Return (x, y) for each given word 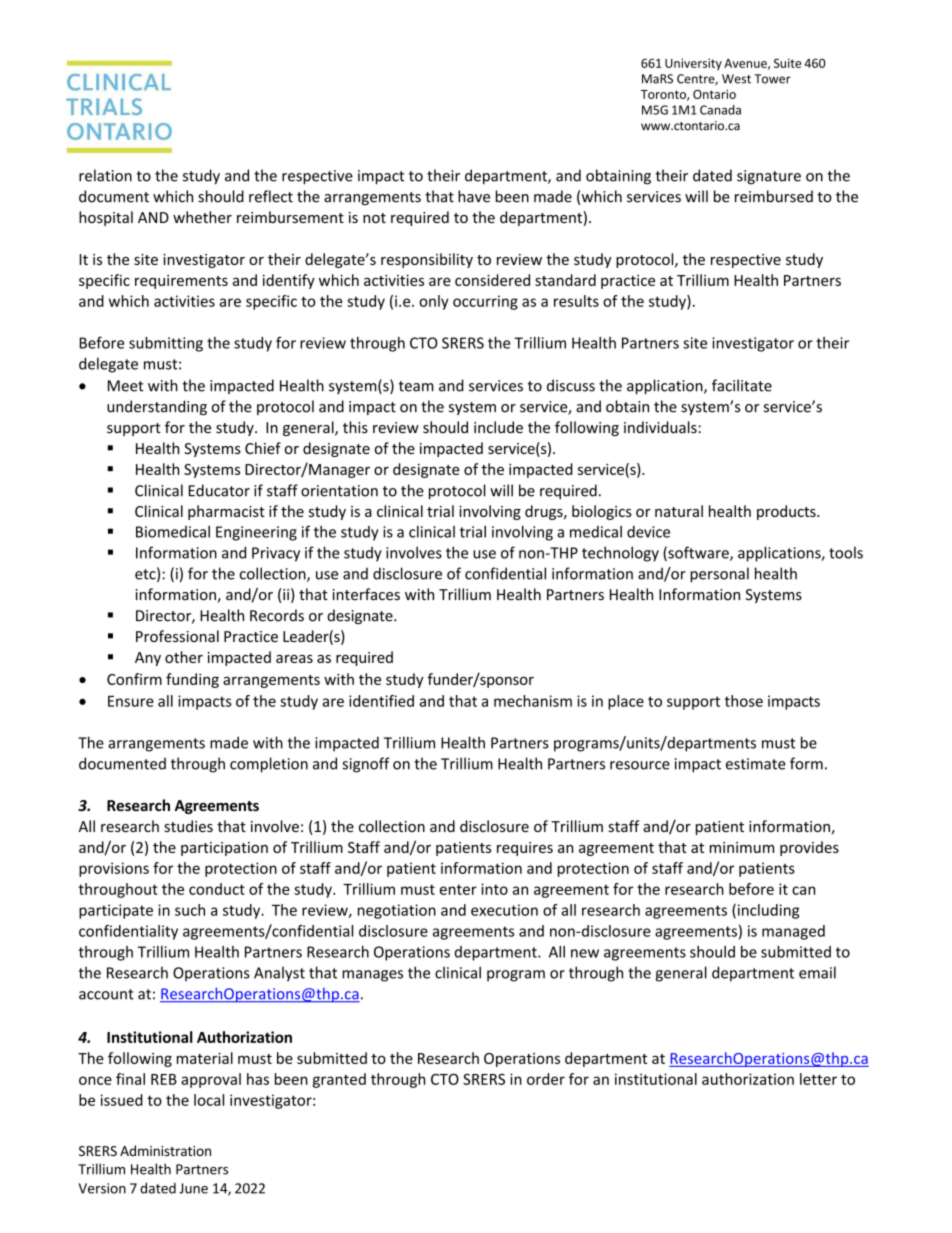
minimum (742, 847)
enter (458, 889)
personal (719, 575)
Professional (177, 636)
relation (105, 175)
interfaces (366, 594)
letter (818, 1079)
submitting (166, 344)
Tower (772, 79)
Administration (165, 1150)
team (416, 386)
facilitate (742, 385)
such (190, 910)
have (474, 196)
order (546, 1079)
